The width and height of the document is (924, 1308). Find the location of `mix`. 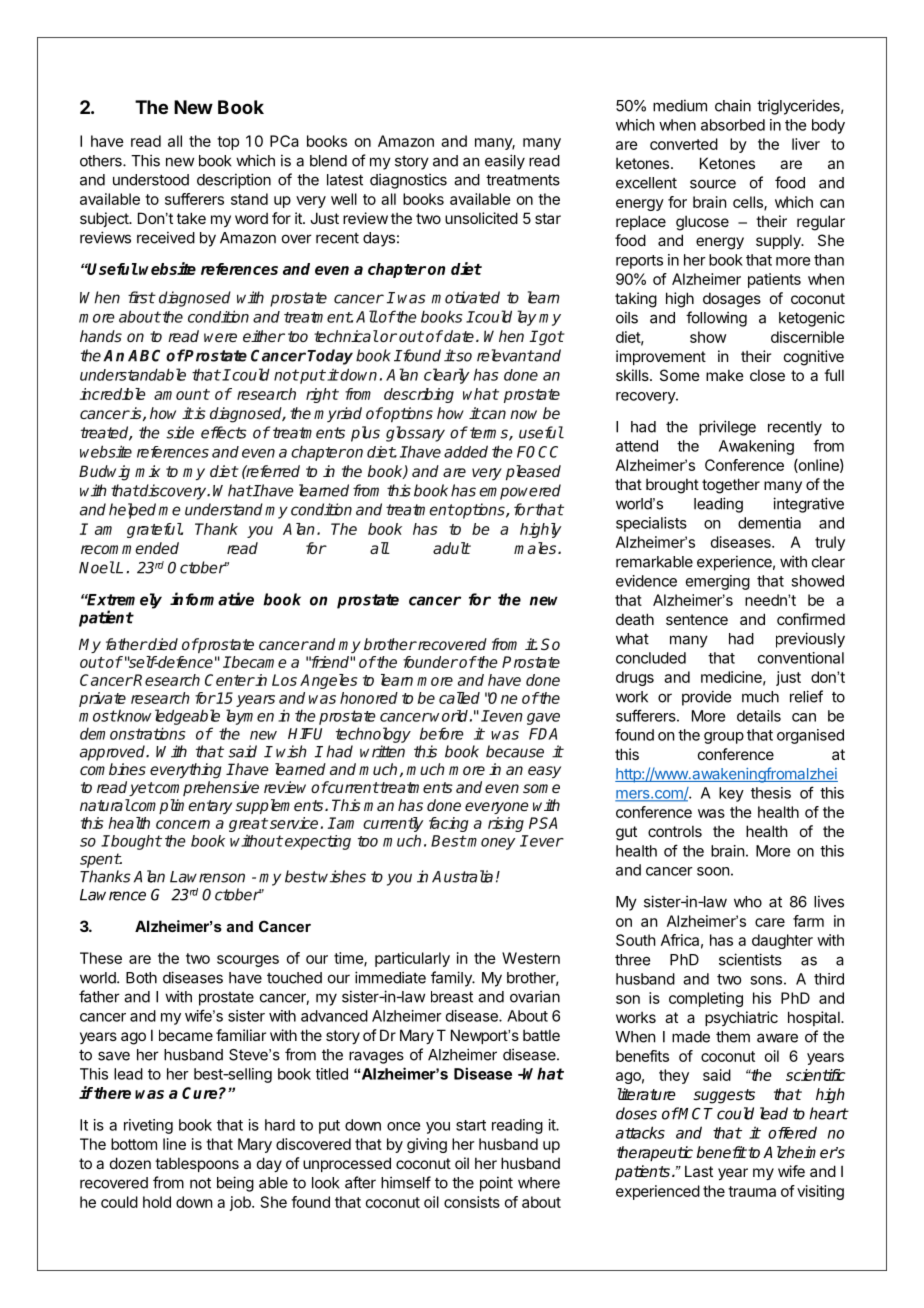

mix is located at coordinates (147, 471).
